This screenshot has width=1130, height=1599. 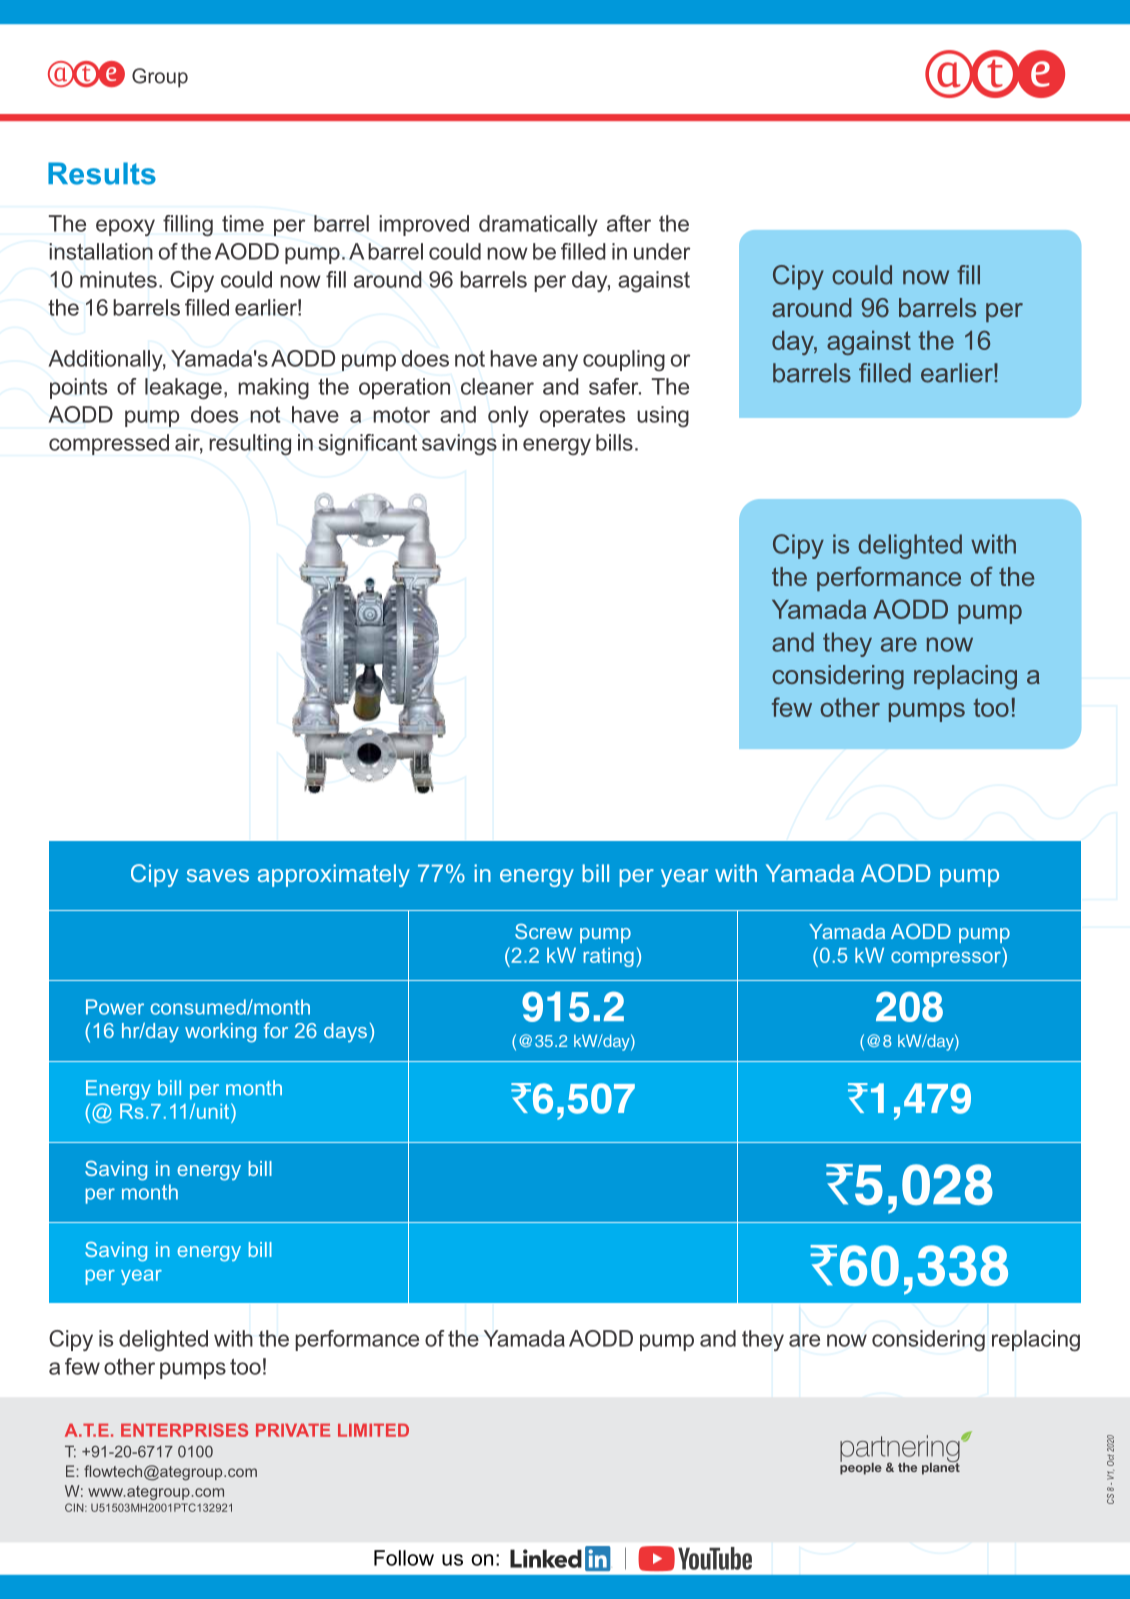 What do you see at coordinates (125, 227) in the screenshot?
I see `epoxy` at bounding box center [125, 227].
